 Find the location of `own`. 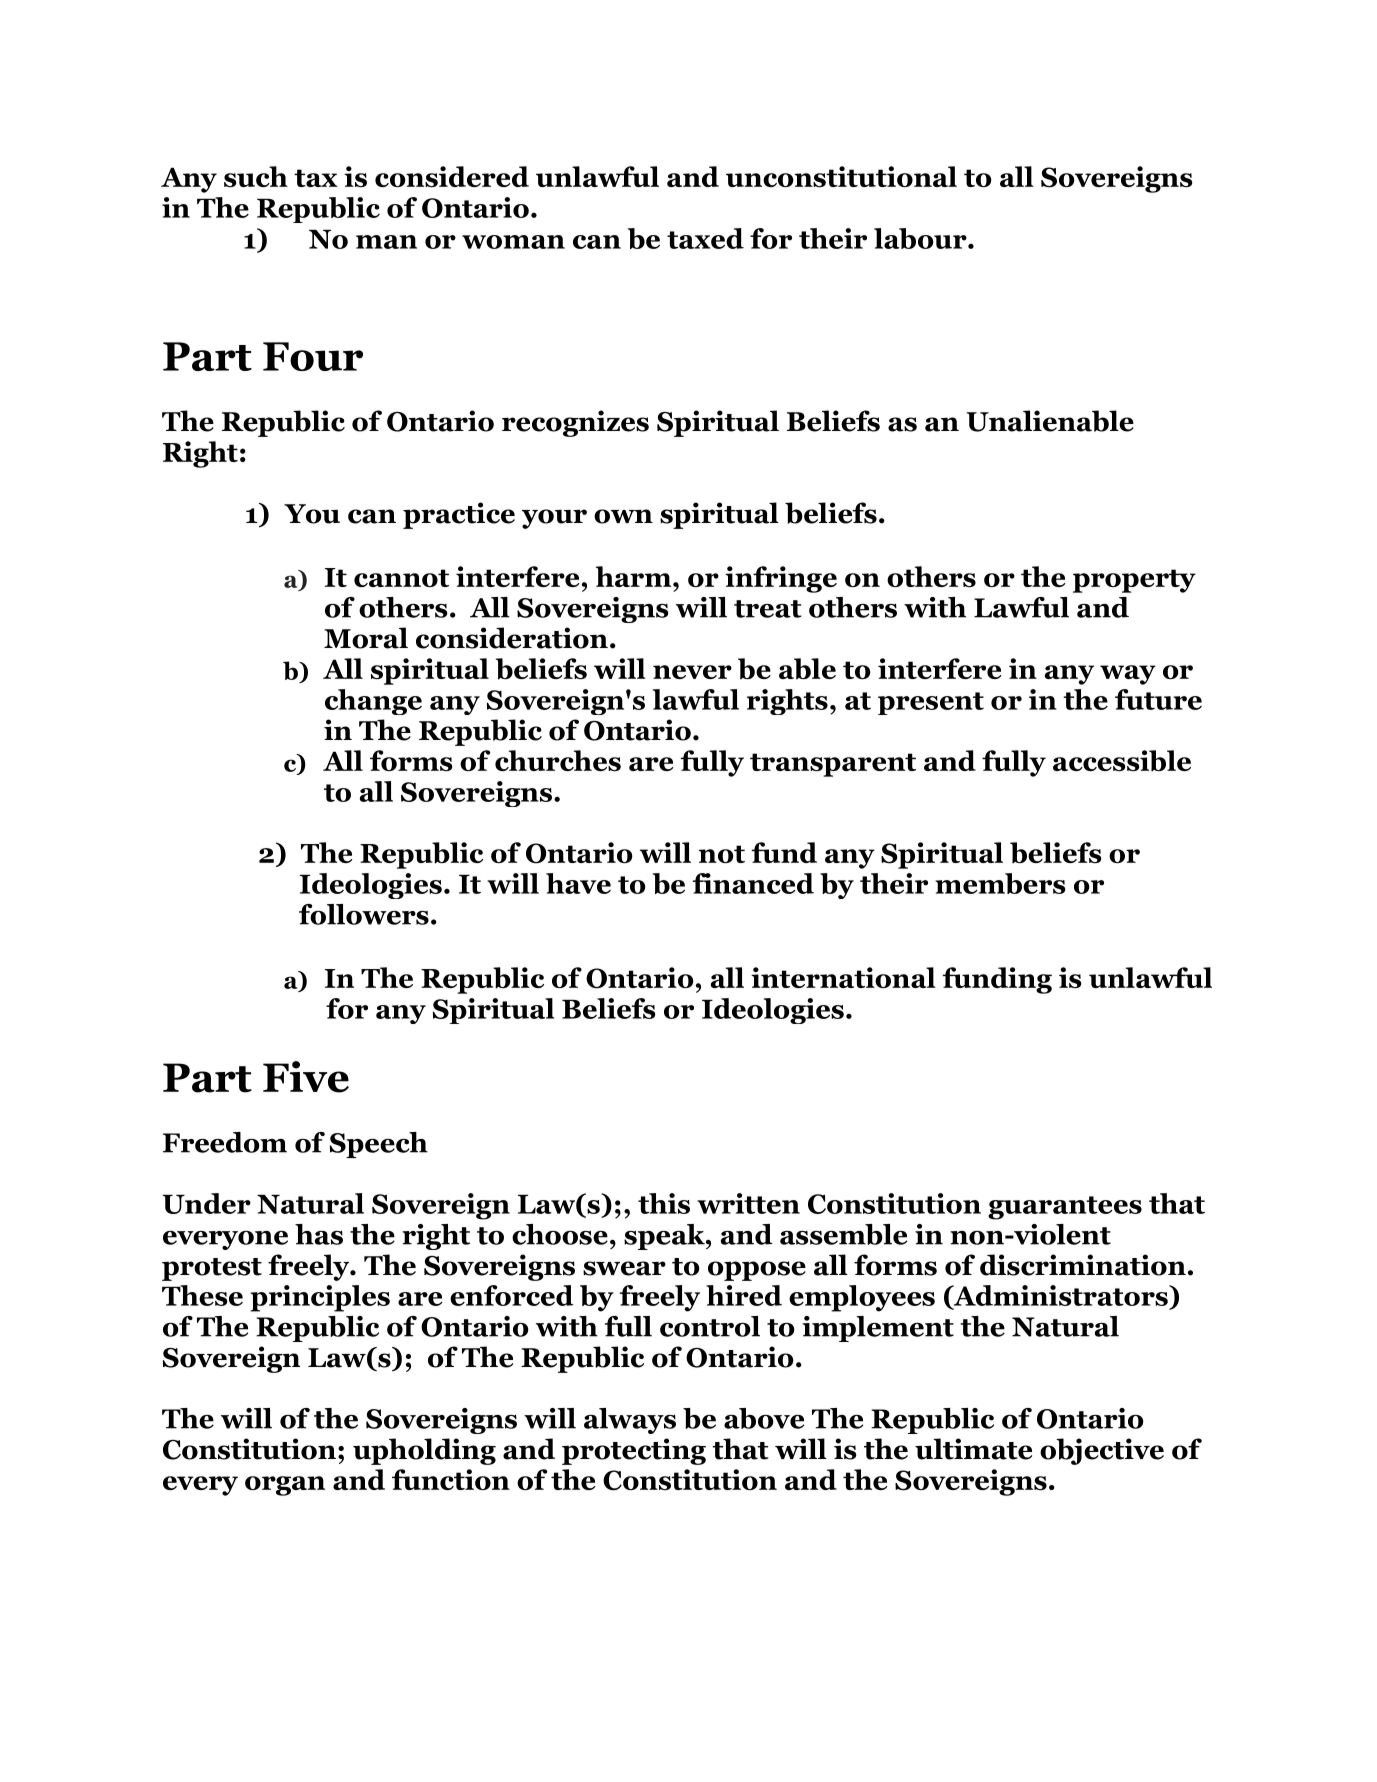

own is located at coordinates (623, 516).
